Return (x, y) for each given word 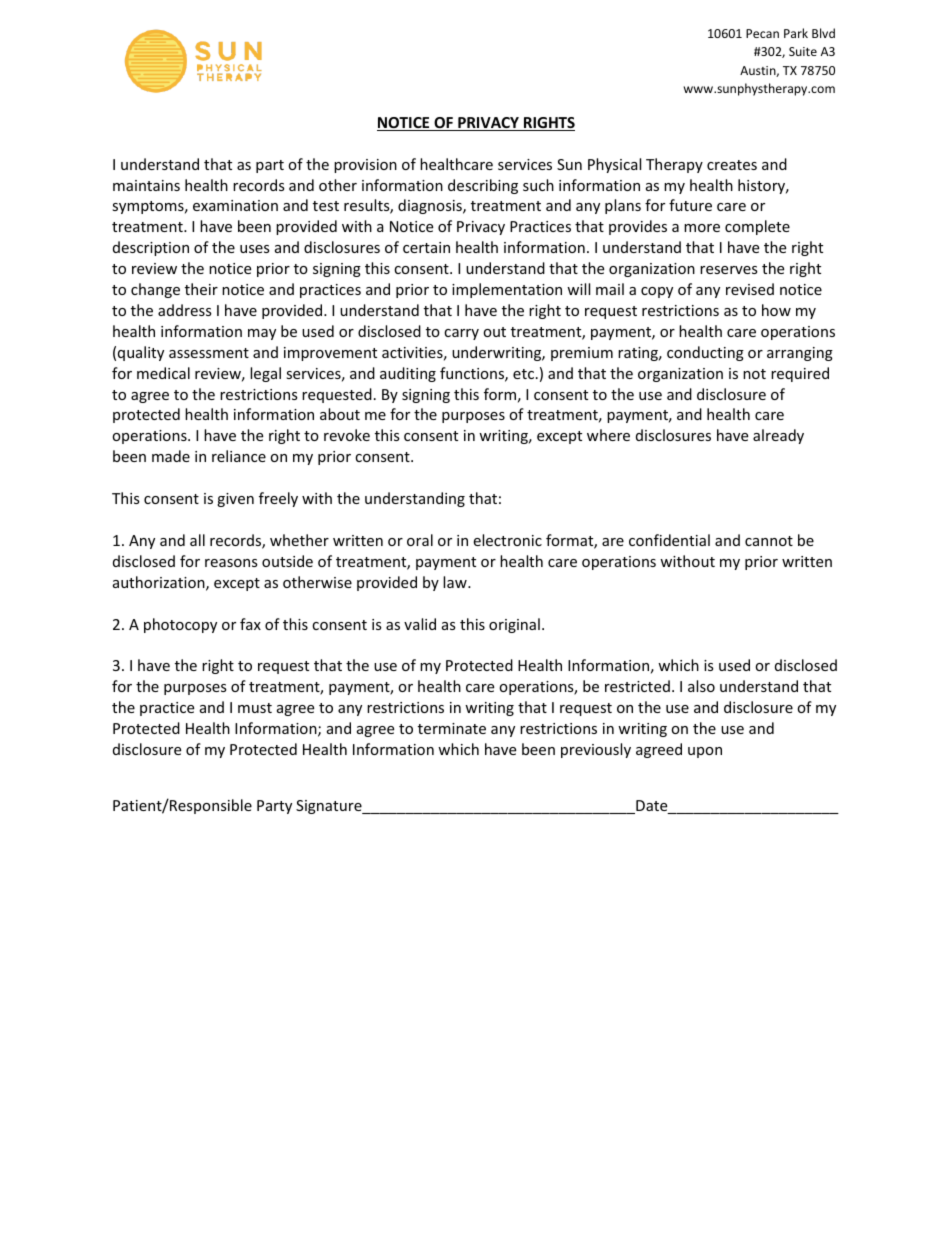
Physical (614, 165)
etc (523, 374)
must (255, 708)
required (800, 374)
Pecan (762, 33)
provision (365, 166)
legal (265, 374)
